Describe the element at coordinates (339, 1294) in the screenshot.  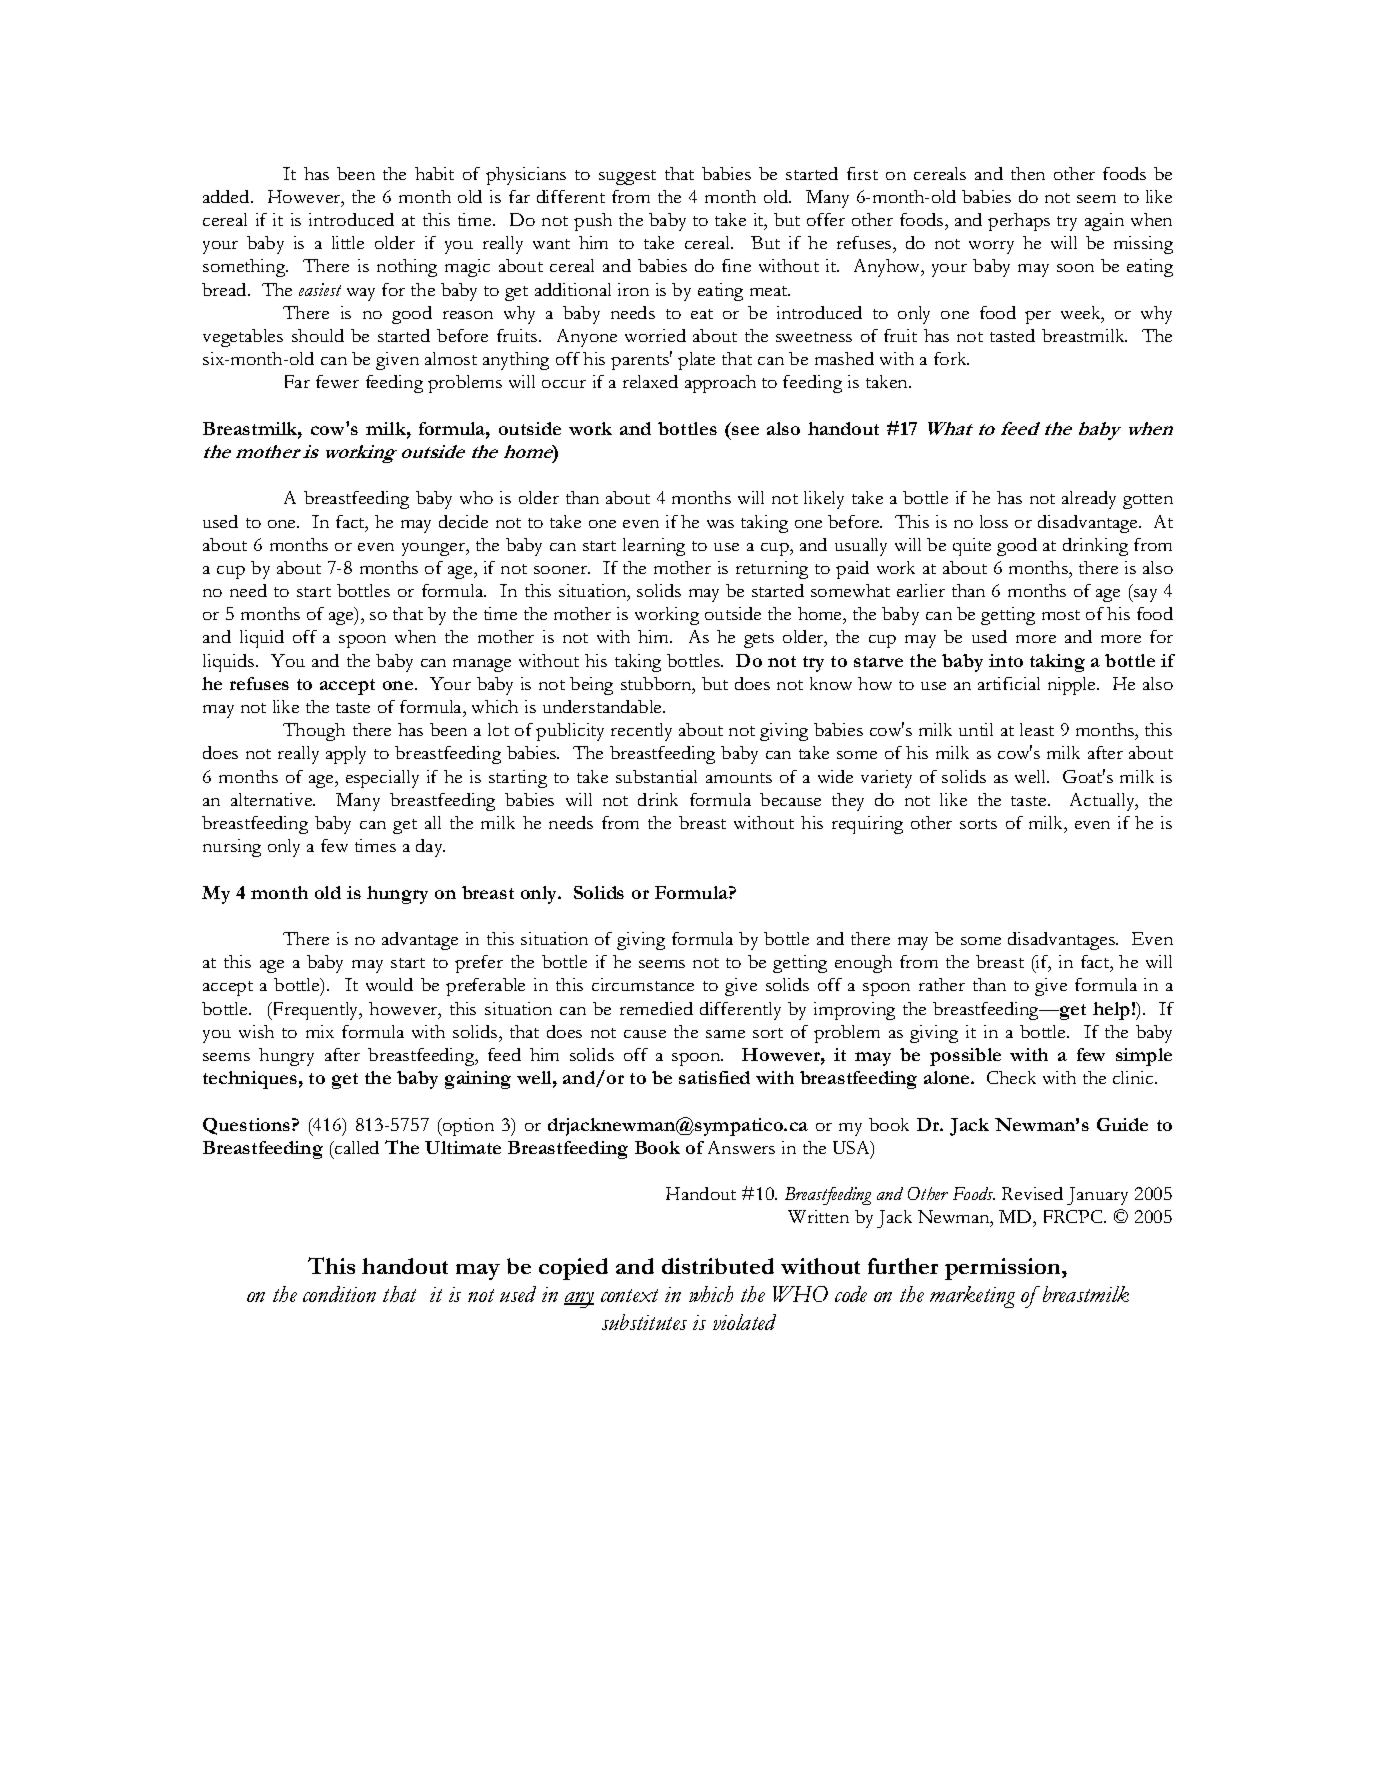
I see `condition` at that location.
